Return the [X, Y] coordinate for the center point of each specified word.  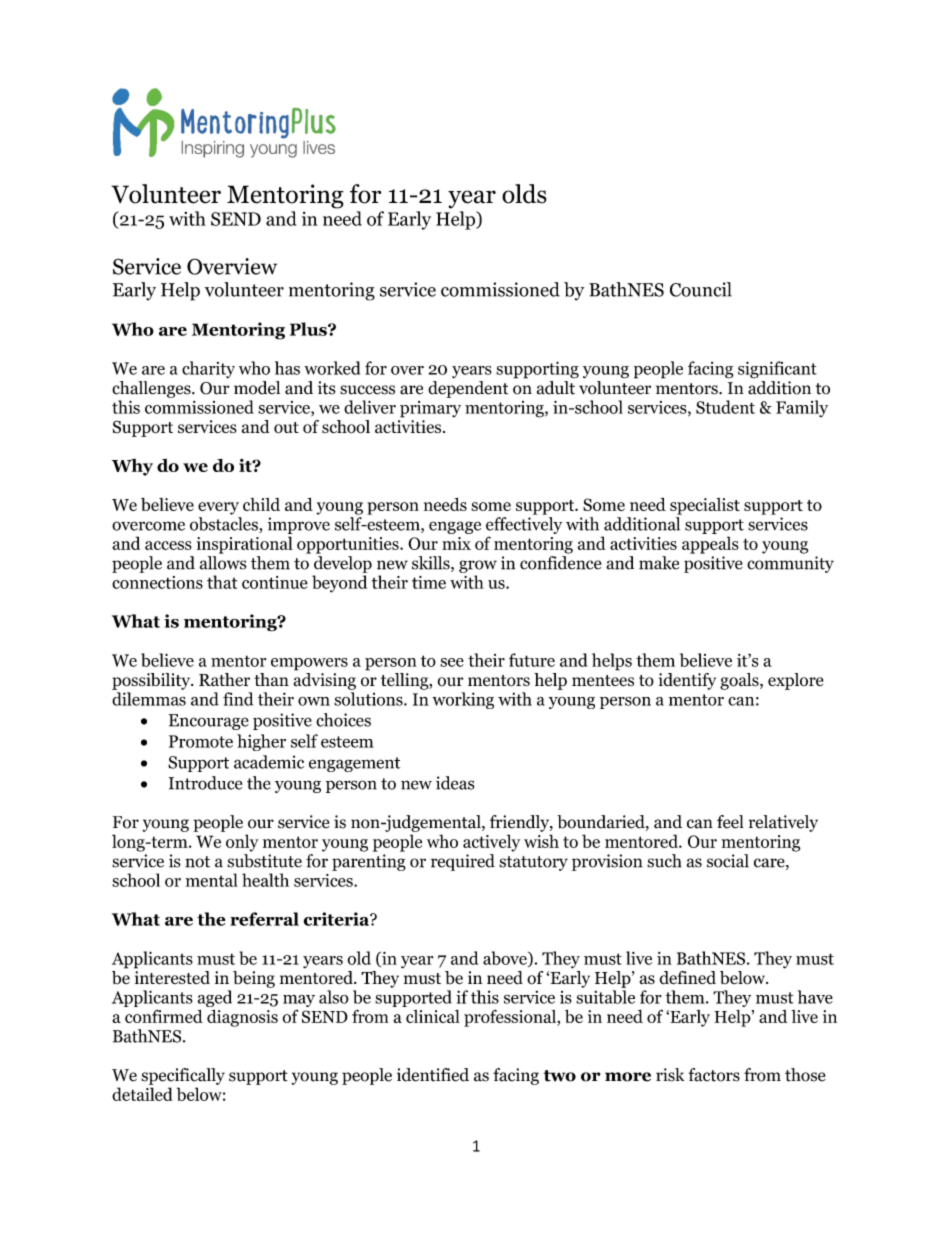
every [218, 508]
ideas [455, 783]
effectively [524, 525]
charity [208, 369]
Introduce [205, 783]
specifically [183, 1076]
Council [701, 289]
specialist [705, 506]
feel [730, 822]
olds [524, 194]
